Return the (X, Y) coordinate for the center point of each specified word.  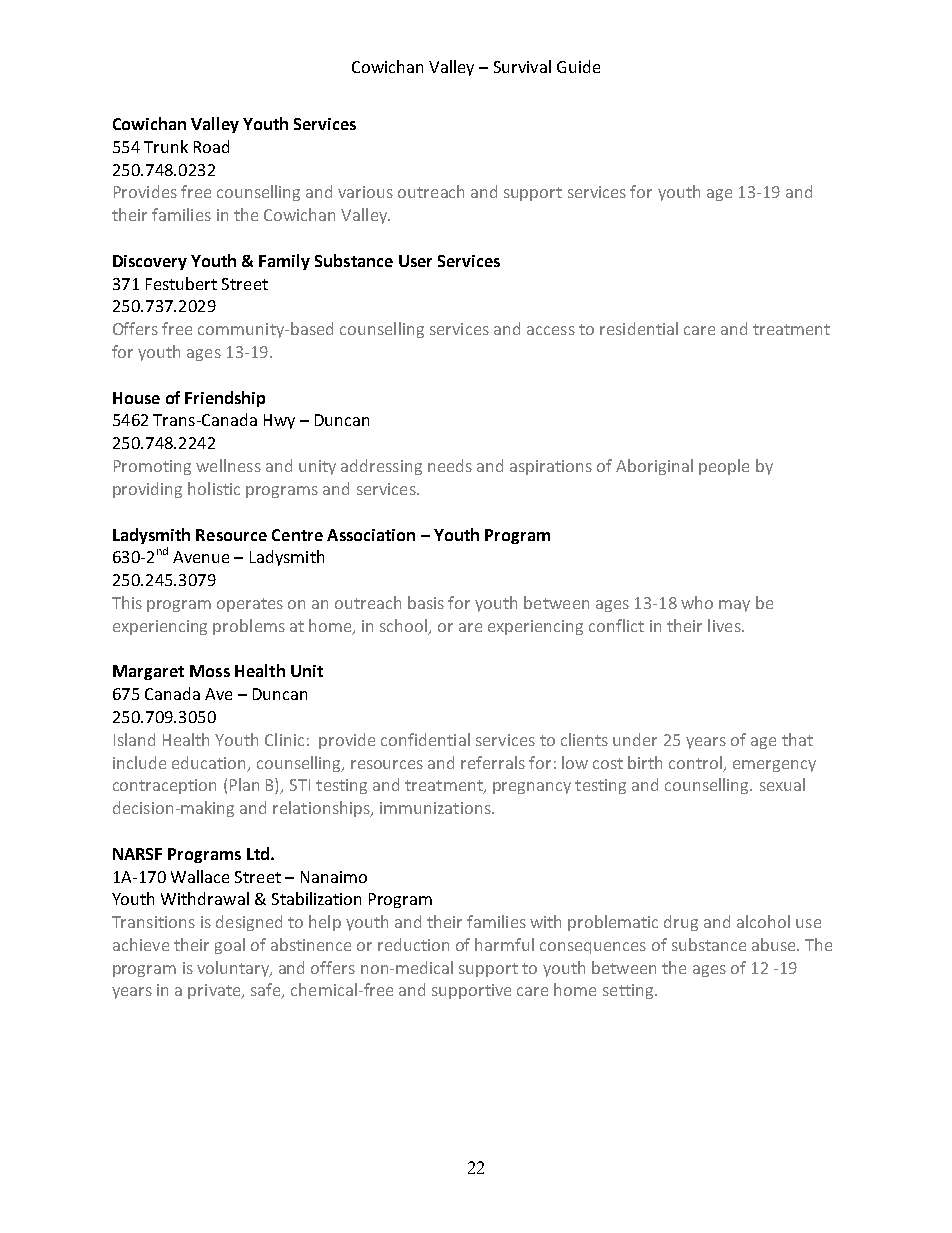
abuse (775, 944)
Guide (578, 66)
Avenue (201, 557)
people (724, 467)
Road (211, 146)
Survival (522, 66)
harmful (504, 944)
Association (371, 535)
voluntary (234, 969)
